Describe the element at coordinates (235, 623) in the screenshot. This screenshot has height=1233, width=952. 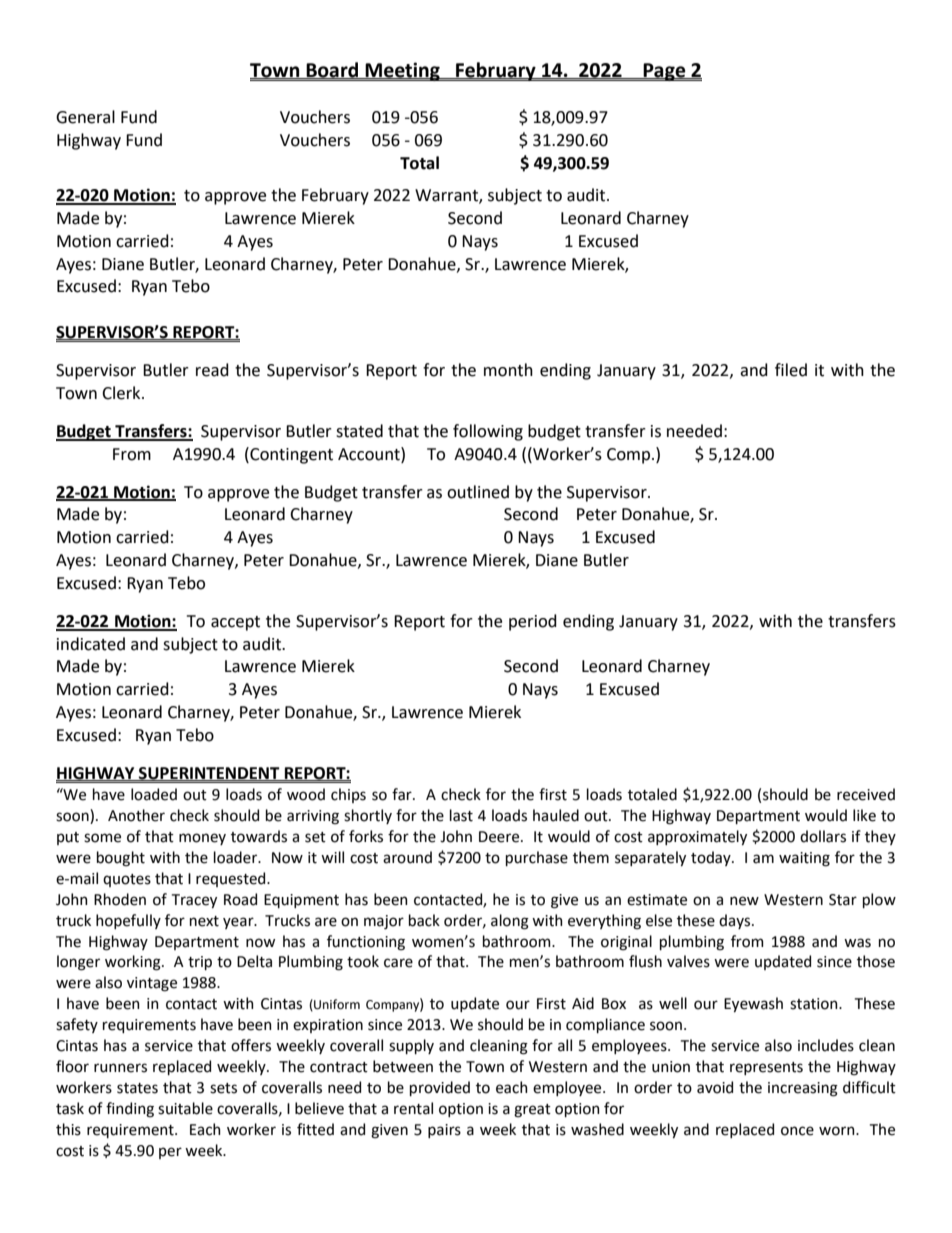
I see `accept` at that location.
